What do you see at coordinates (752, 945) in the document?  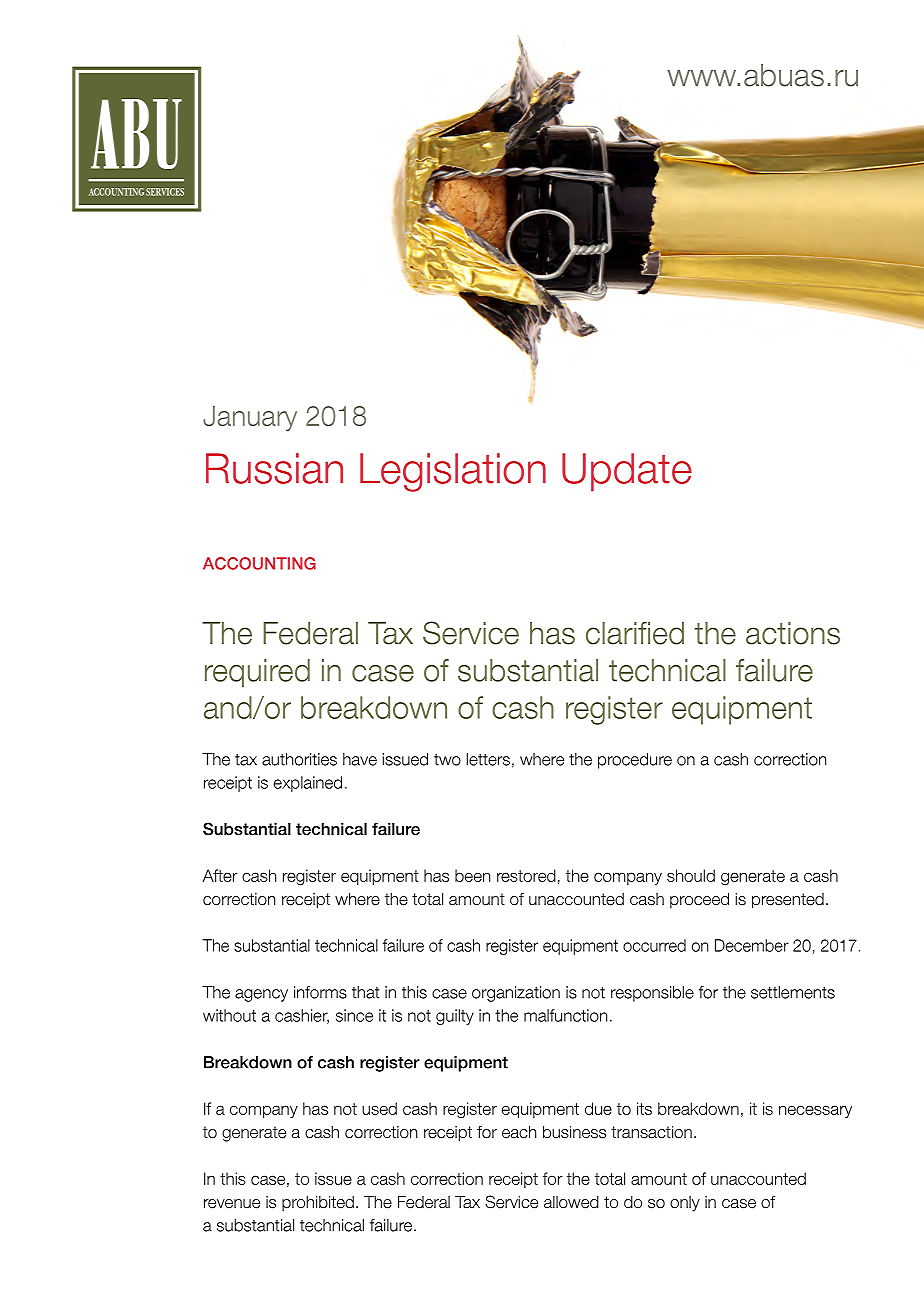 I see `December` at bounding box center [752, 945].
